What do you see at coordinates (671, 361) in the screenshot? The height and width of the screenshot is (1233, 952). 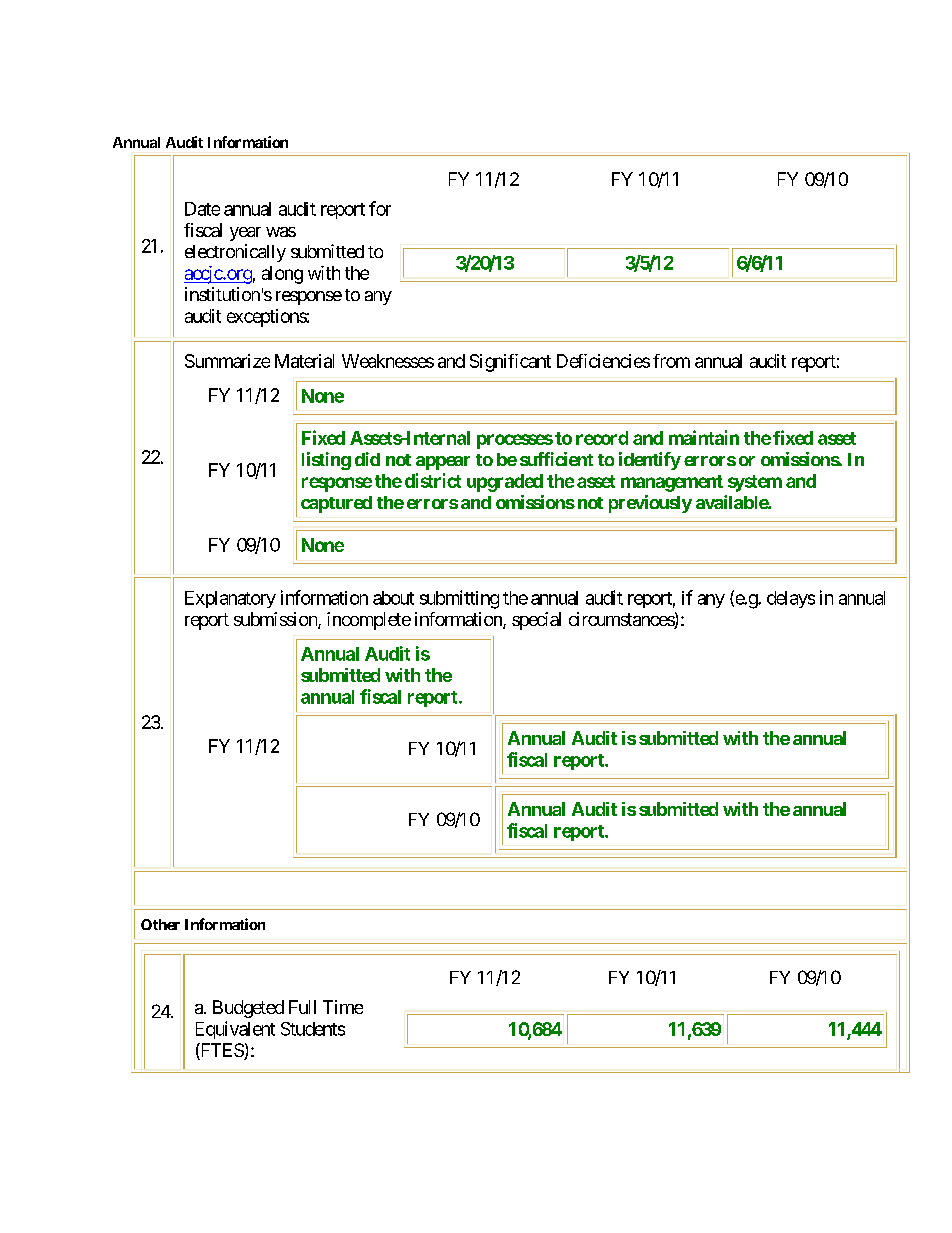 I see `from` at bounding box center [671, 361].
